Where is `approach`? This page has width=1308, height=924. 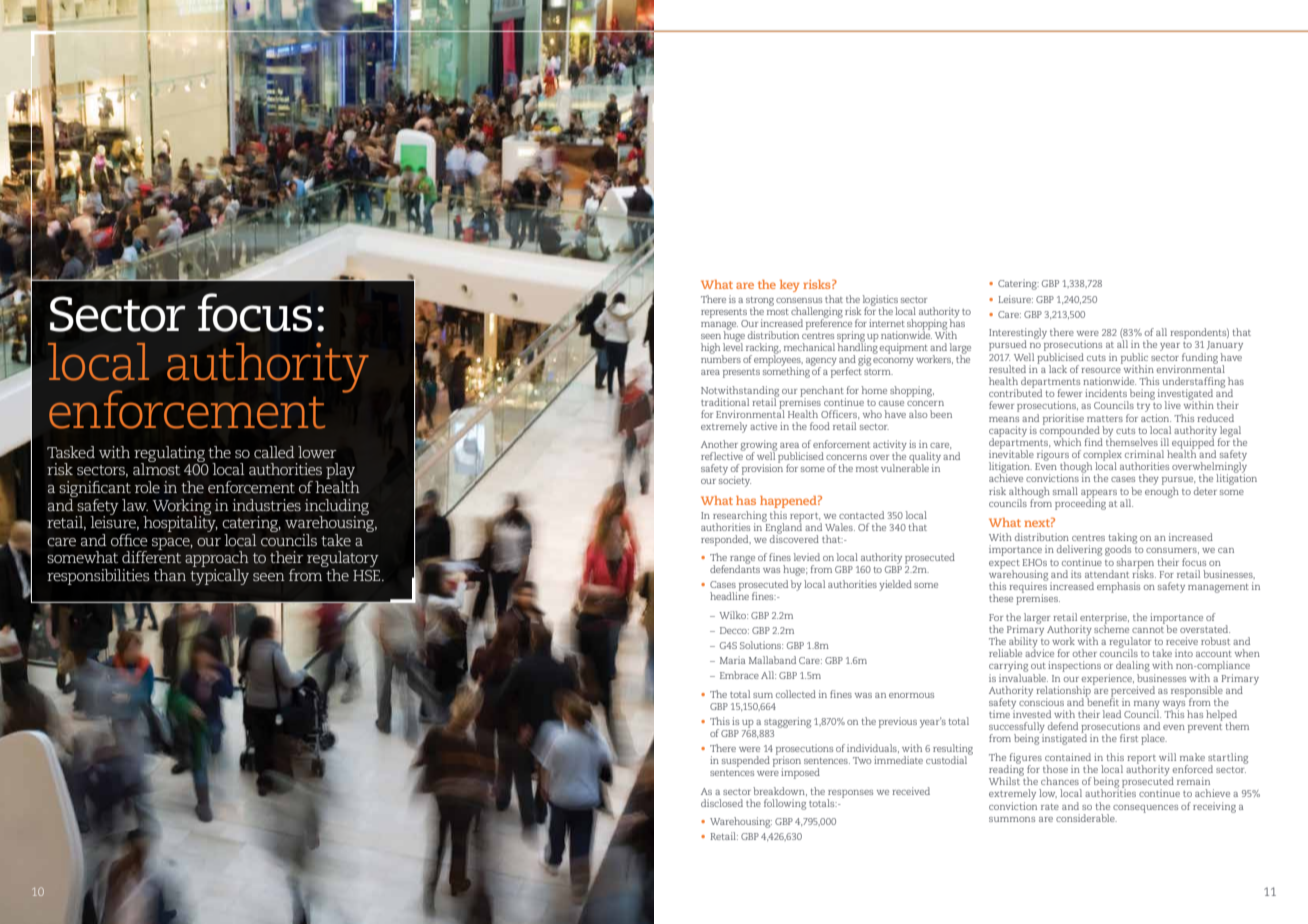 approach is located at coordinates (217, 560).
